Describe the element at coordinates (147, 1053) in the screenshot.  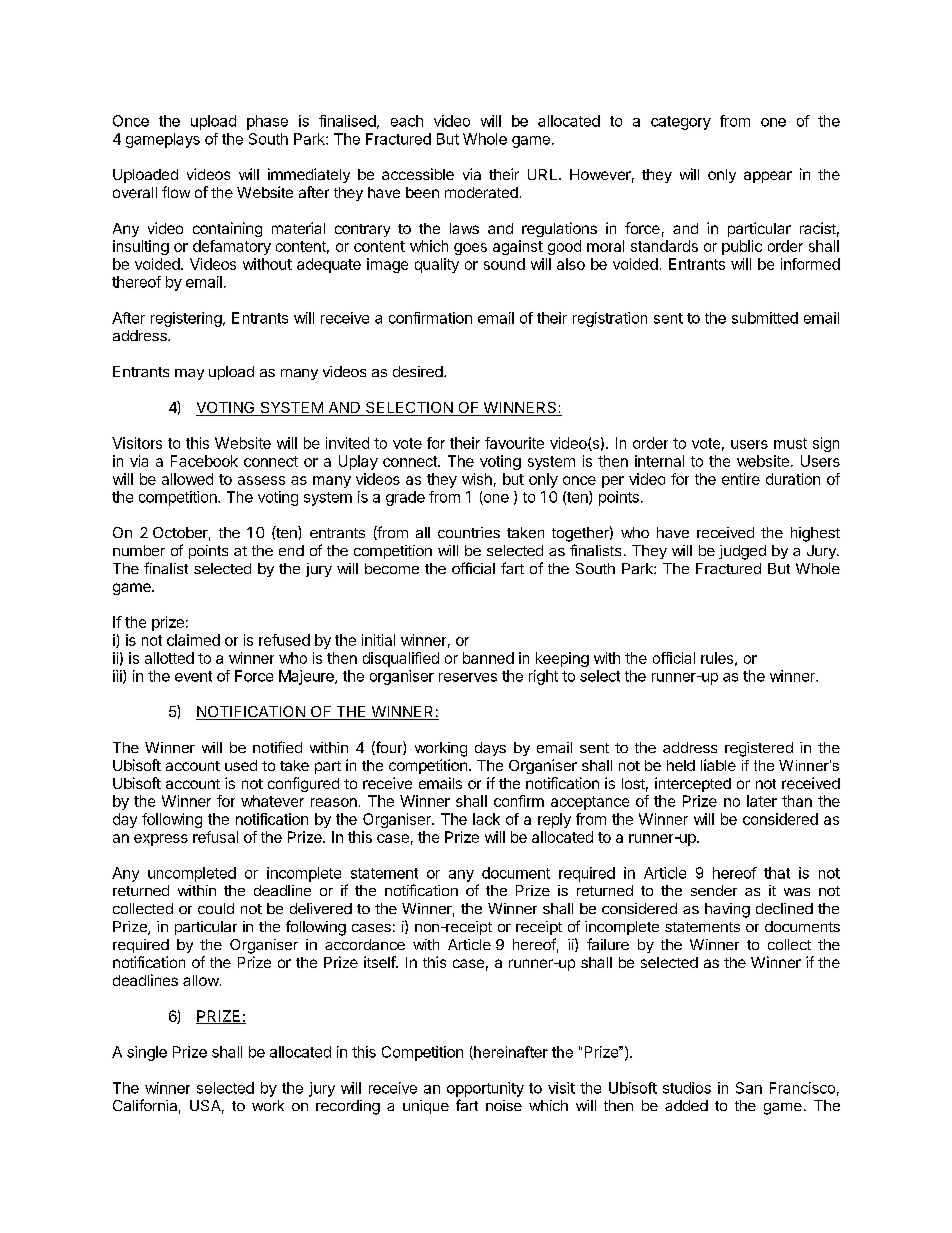
I see `single` at that location.
